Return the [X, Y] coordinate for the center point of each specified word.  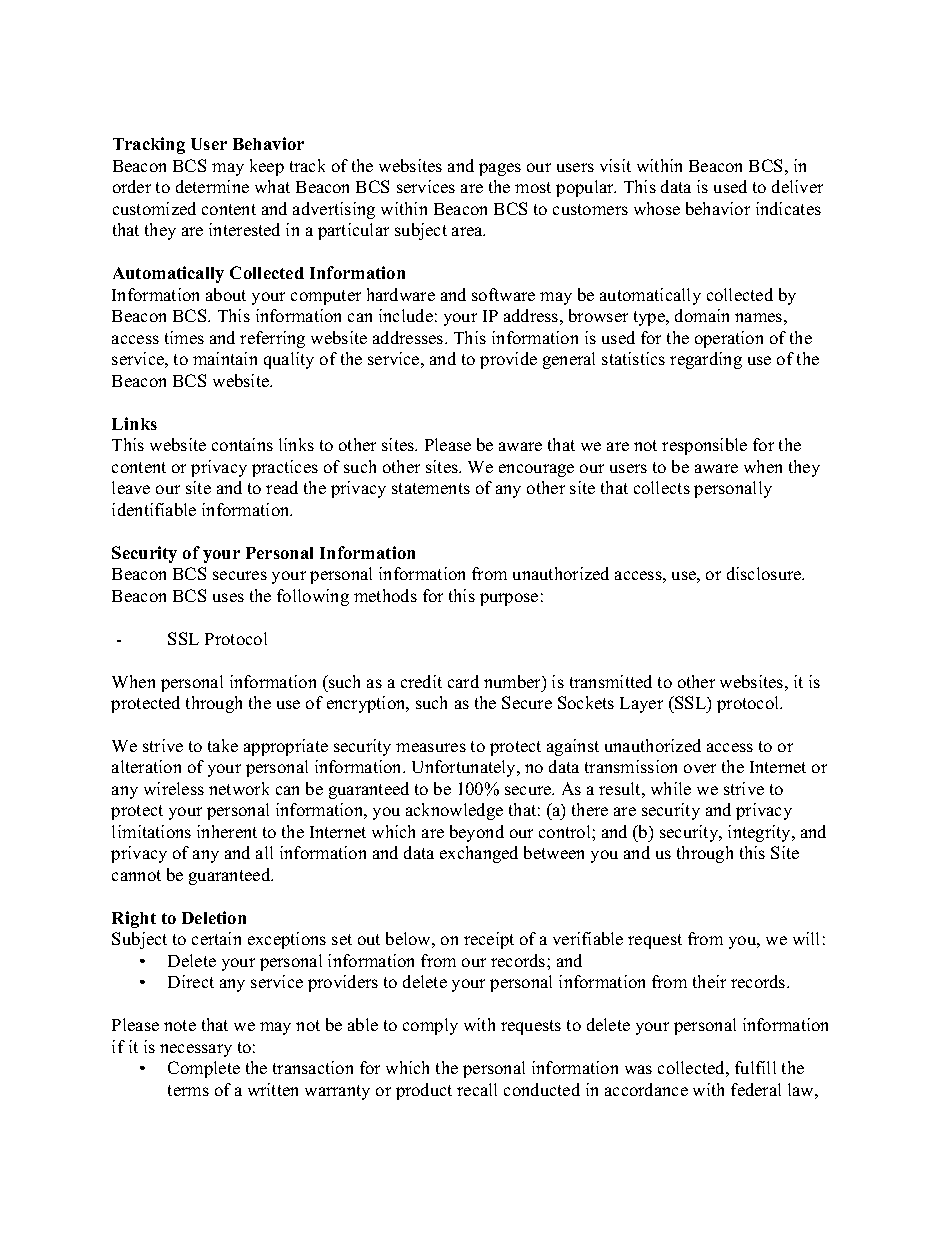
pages [500, 169]
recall [477, 1089]
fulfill [755, 1067]
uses [228, 597]
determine [212, 186]
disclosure [765, 573]
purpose [509, 599]
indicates [788, 208]
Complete [204, 1069]
